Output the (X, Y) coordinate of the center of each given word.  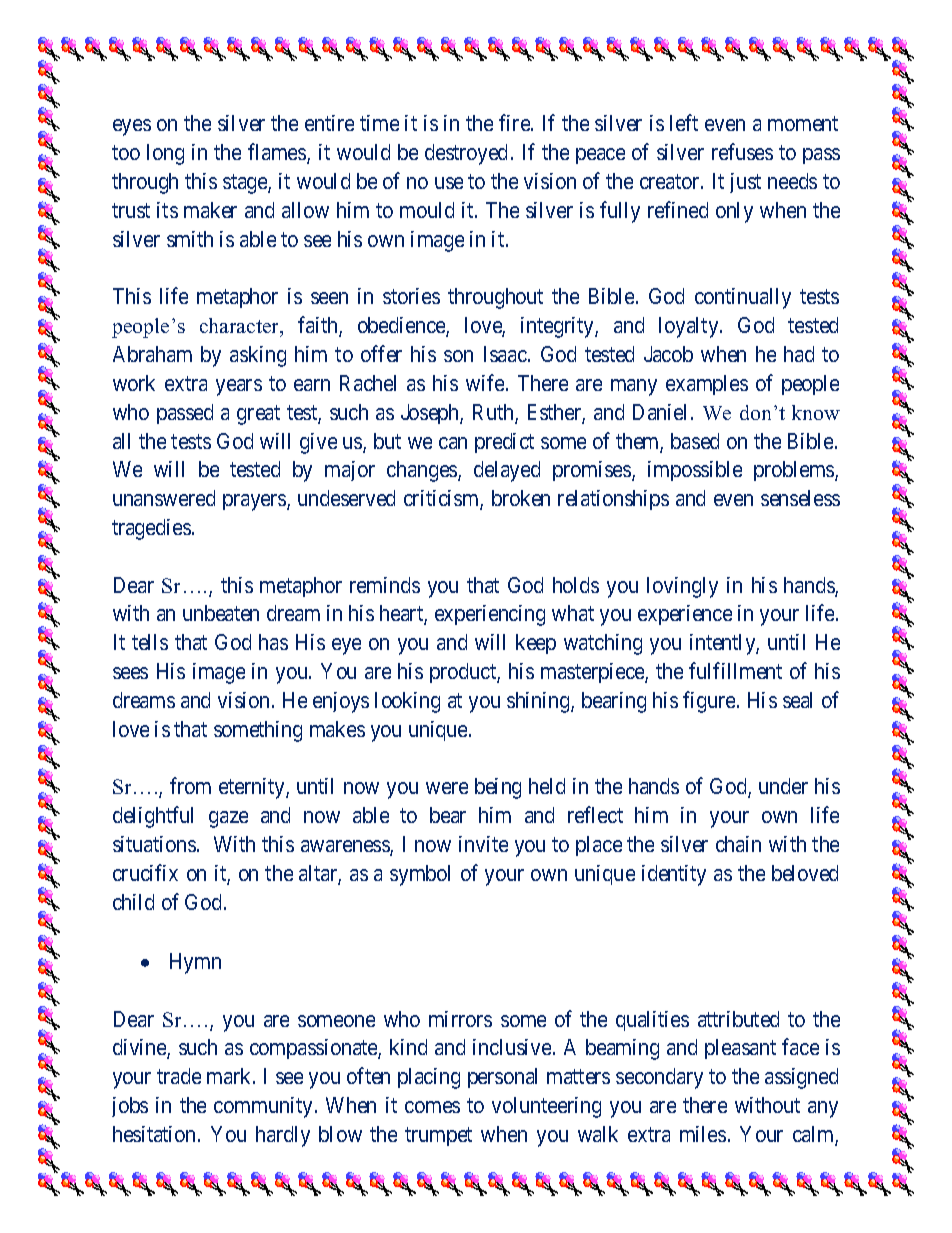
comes (432, 1107)
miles (703, 1134)
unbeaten (221, 613)
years (239, 387)
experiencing (490, 615)
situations (154, 844)
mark (230, 1076)
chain (738, 844)
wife (485, 382)
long (165, 154)
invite (483, 844)
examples (707, 385)
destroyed (466, 154)
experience (685, 615)
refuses (742, 151)
